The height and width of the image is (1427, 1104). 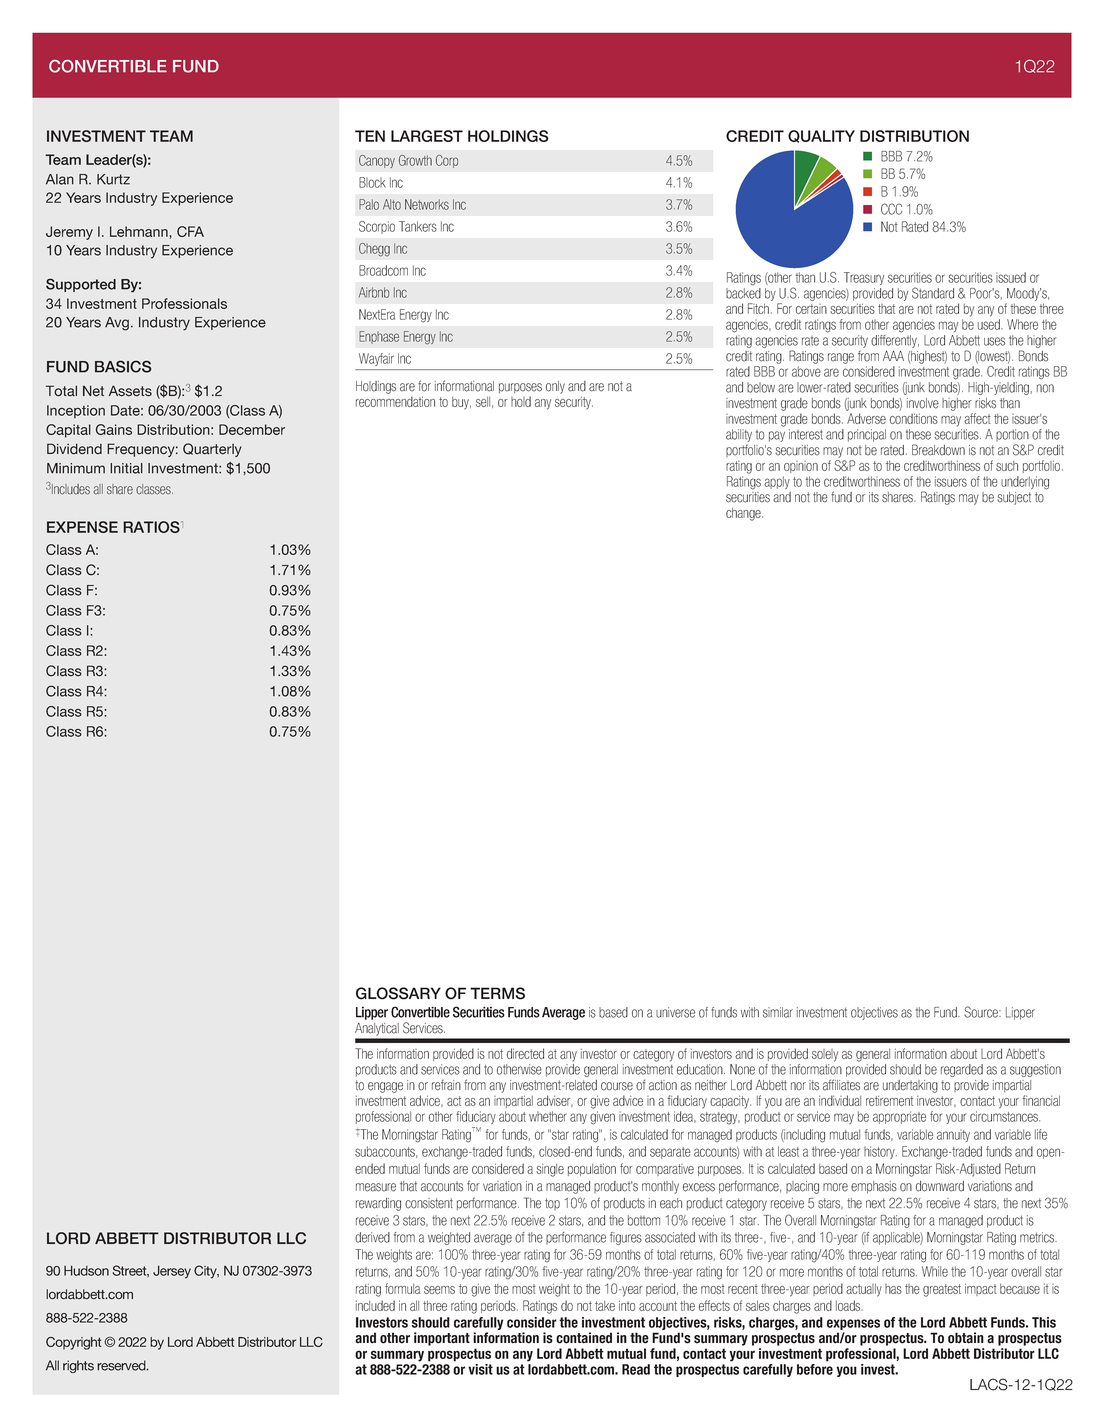 I want to click on TERMS, so click(x=497, y=993).
